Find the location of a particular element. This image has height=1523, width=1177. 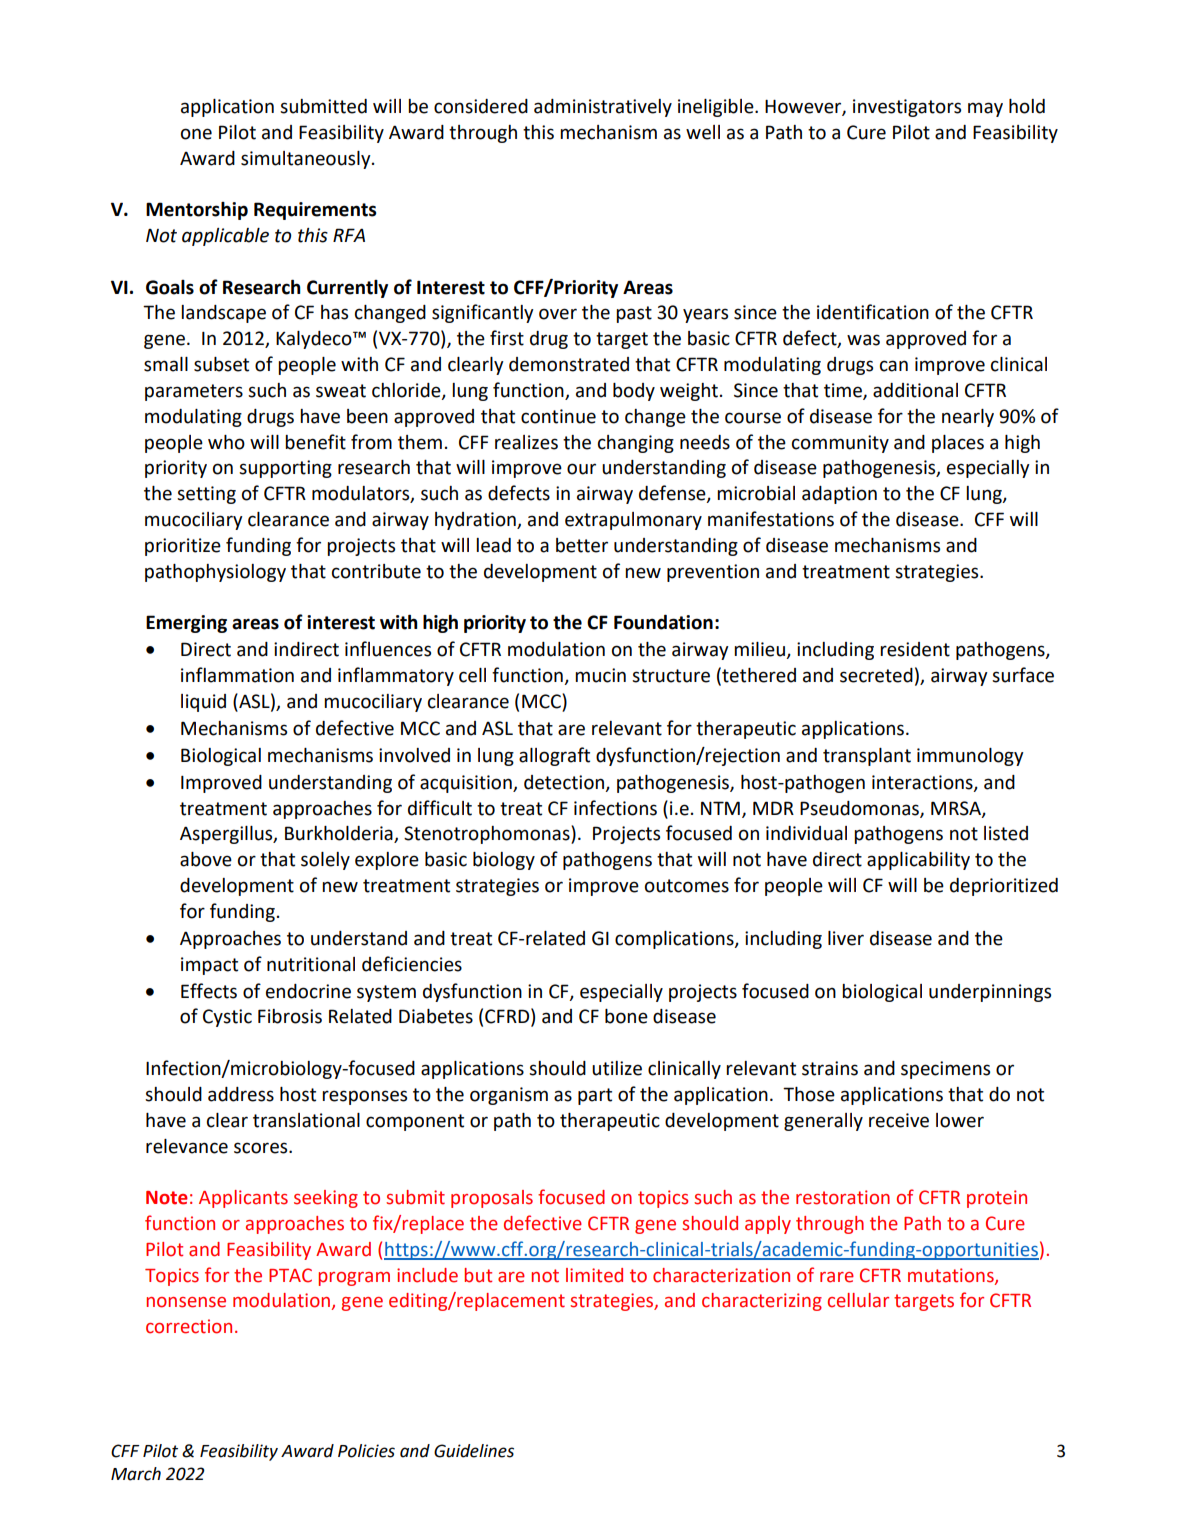

March is located at coordinates (136, 1474).
